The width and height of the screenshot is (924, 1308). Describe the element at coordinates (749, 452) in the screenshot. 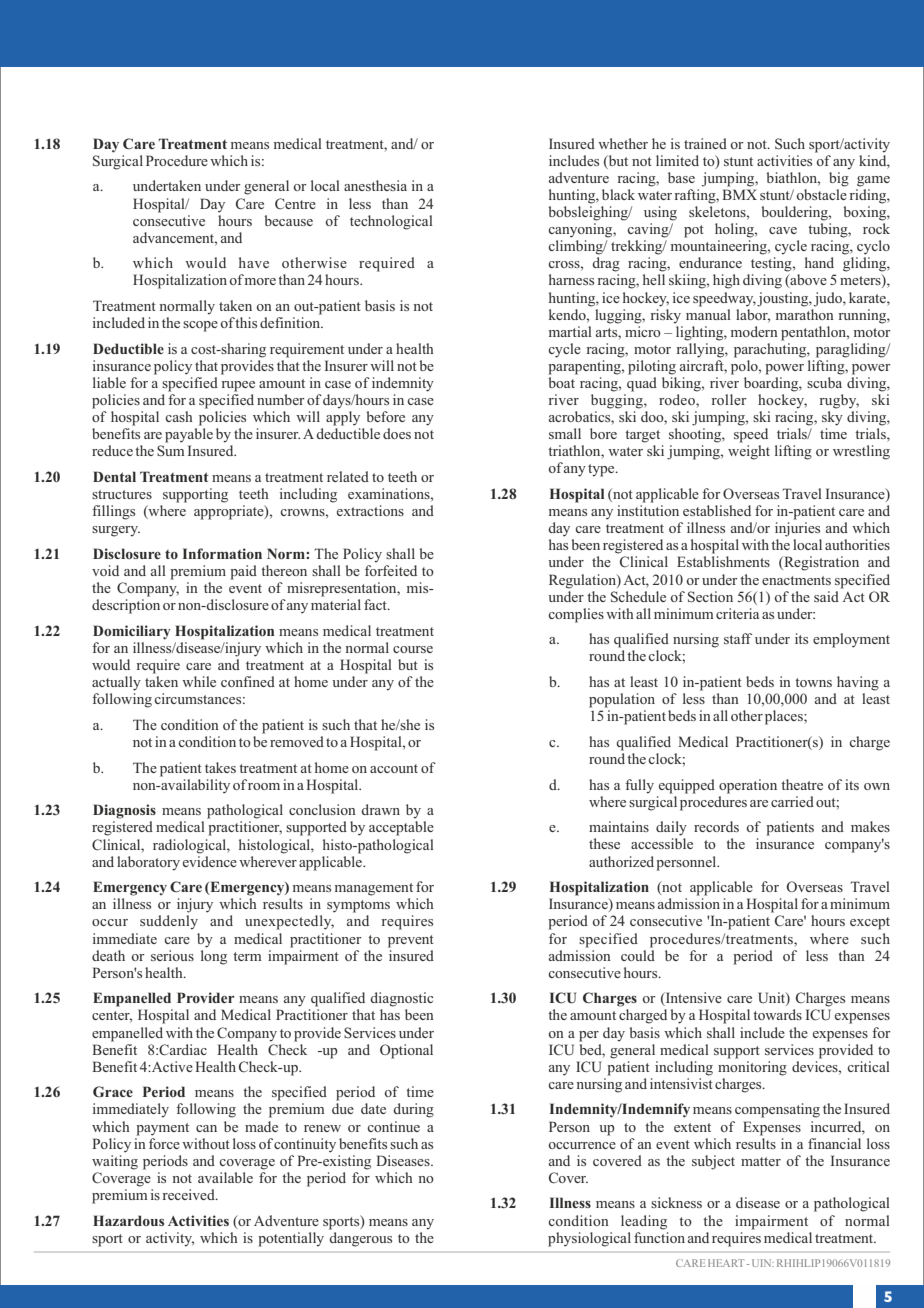

I see `weight` at that location.
